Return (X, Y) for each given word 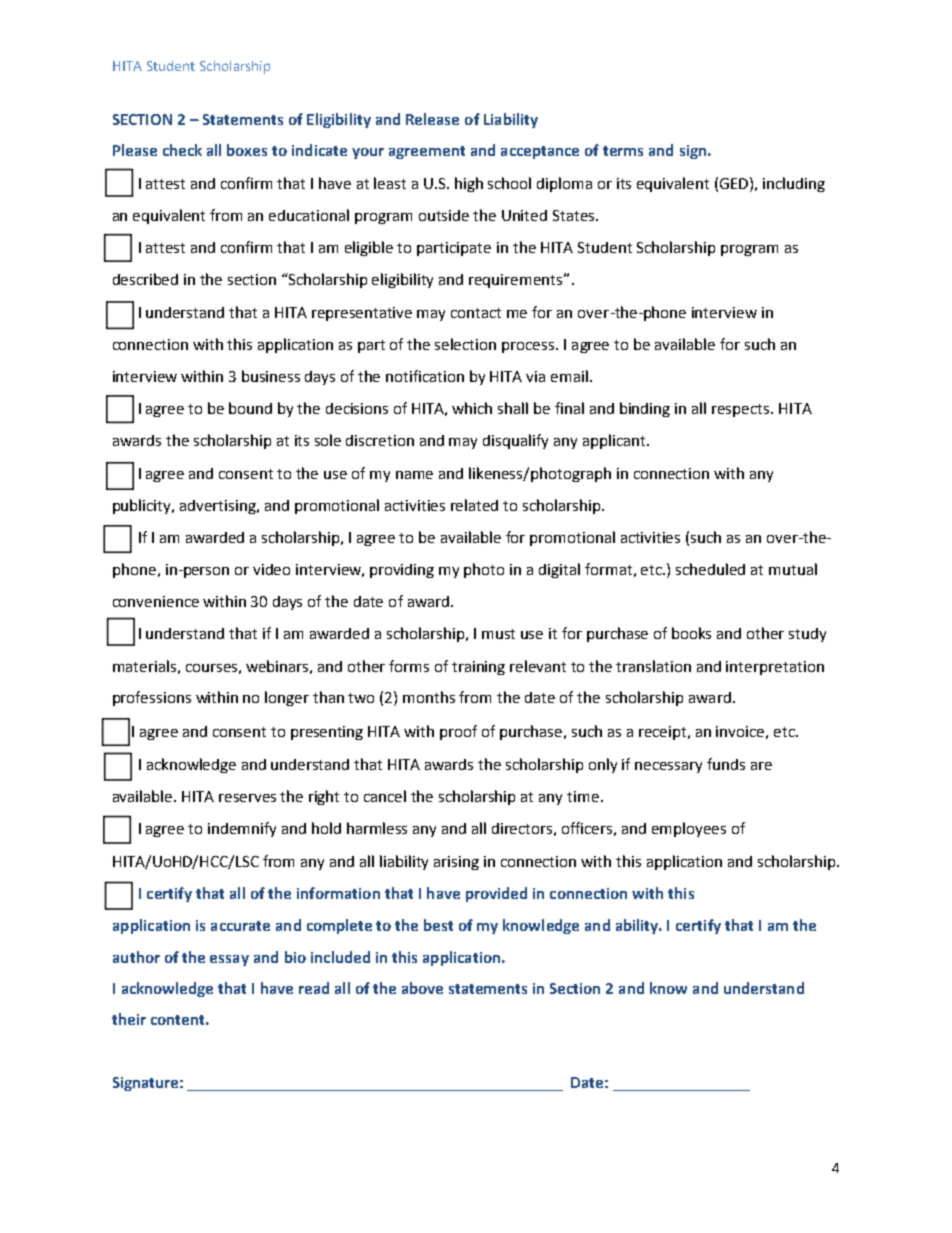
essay (229, 960)
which (472, 408)
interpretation (775, 668)
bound (250, 408)
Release (432, 119)
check (182, 150)
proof (458, 732)
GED (735, 183)
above (422, 988)
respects (742, 410)
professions (152, 698)
